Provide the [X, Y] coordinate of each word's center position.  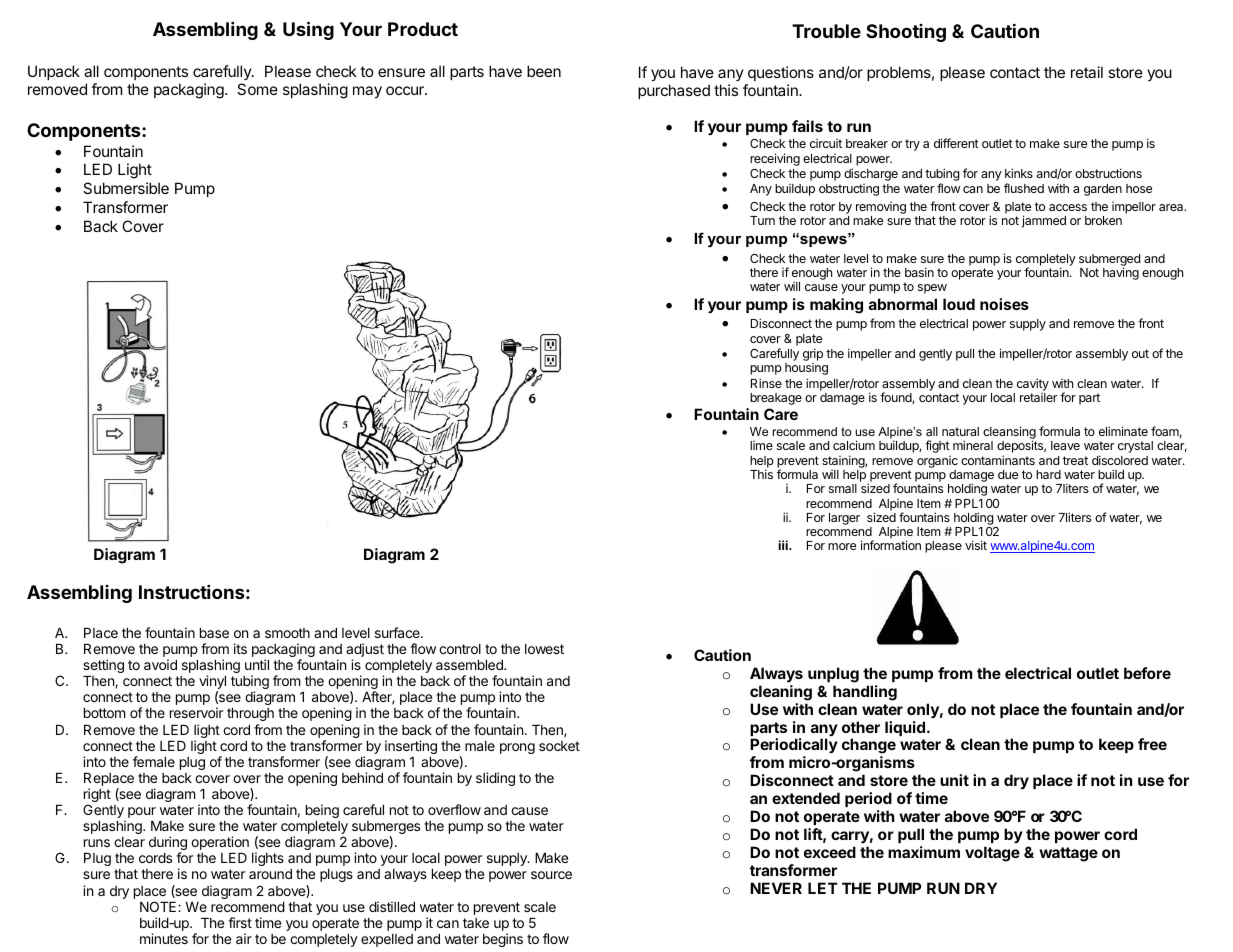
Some [257, 89]
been [544, 71]
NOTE [159, 906]
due [1008, 474]
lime [761, 445]
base [214, 633]
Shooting [906, 33]
